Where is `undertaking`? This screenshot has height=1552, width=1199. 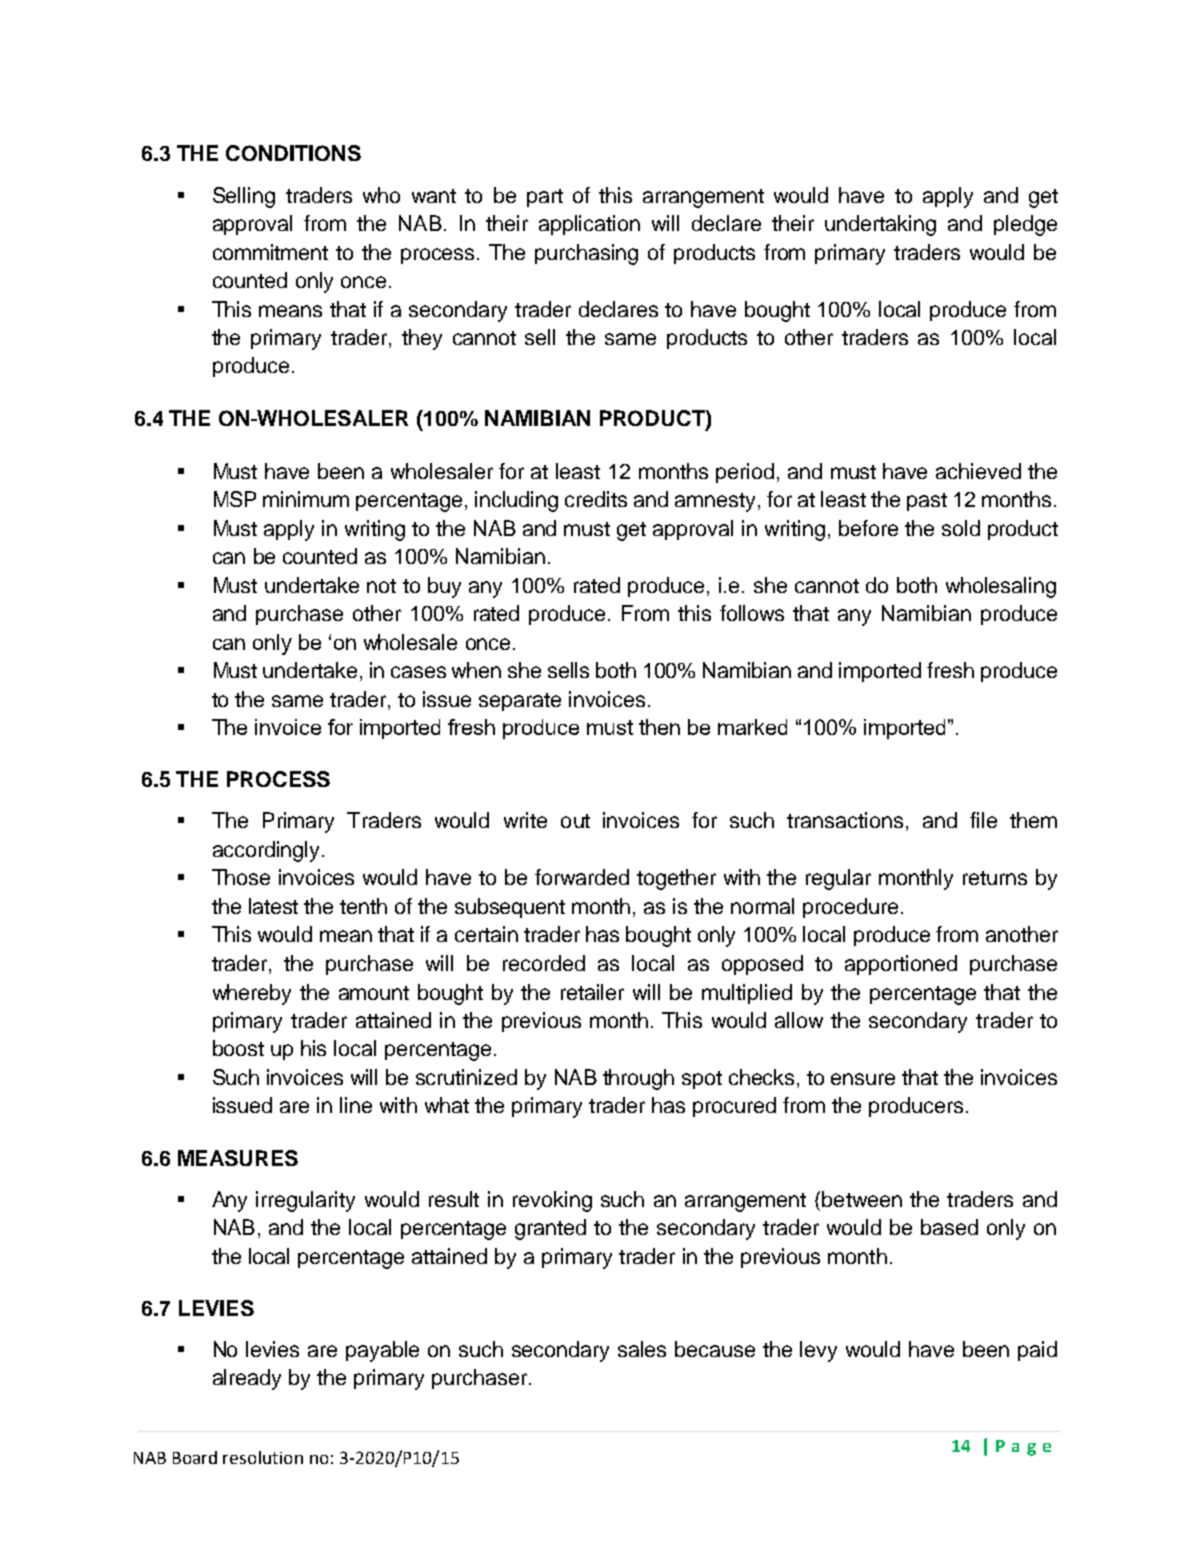
undertaking is located at coordinates (880, 225).
